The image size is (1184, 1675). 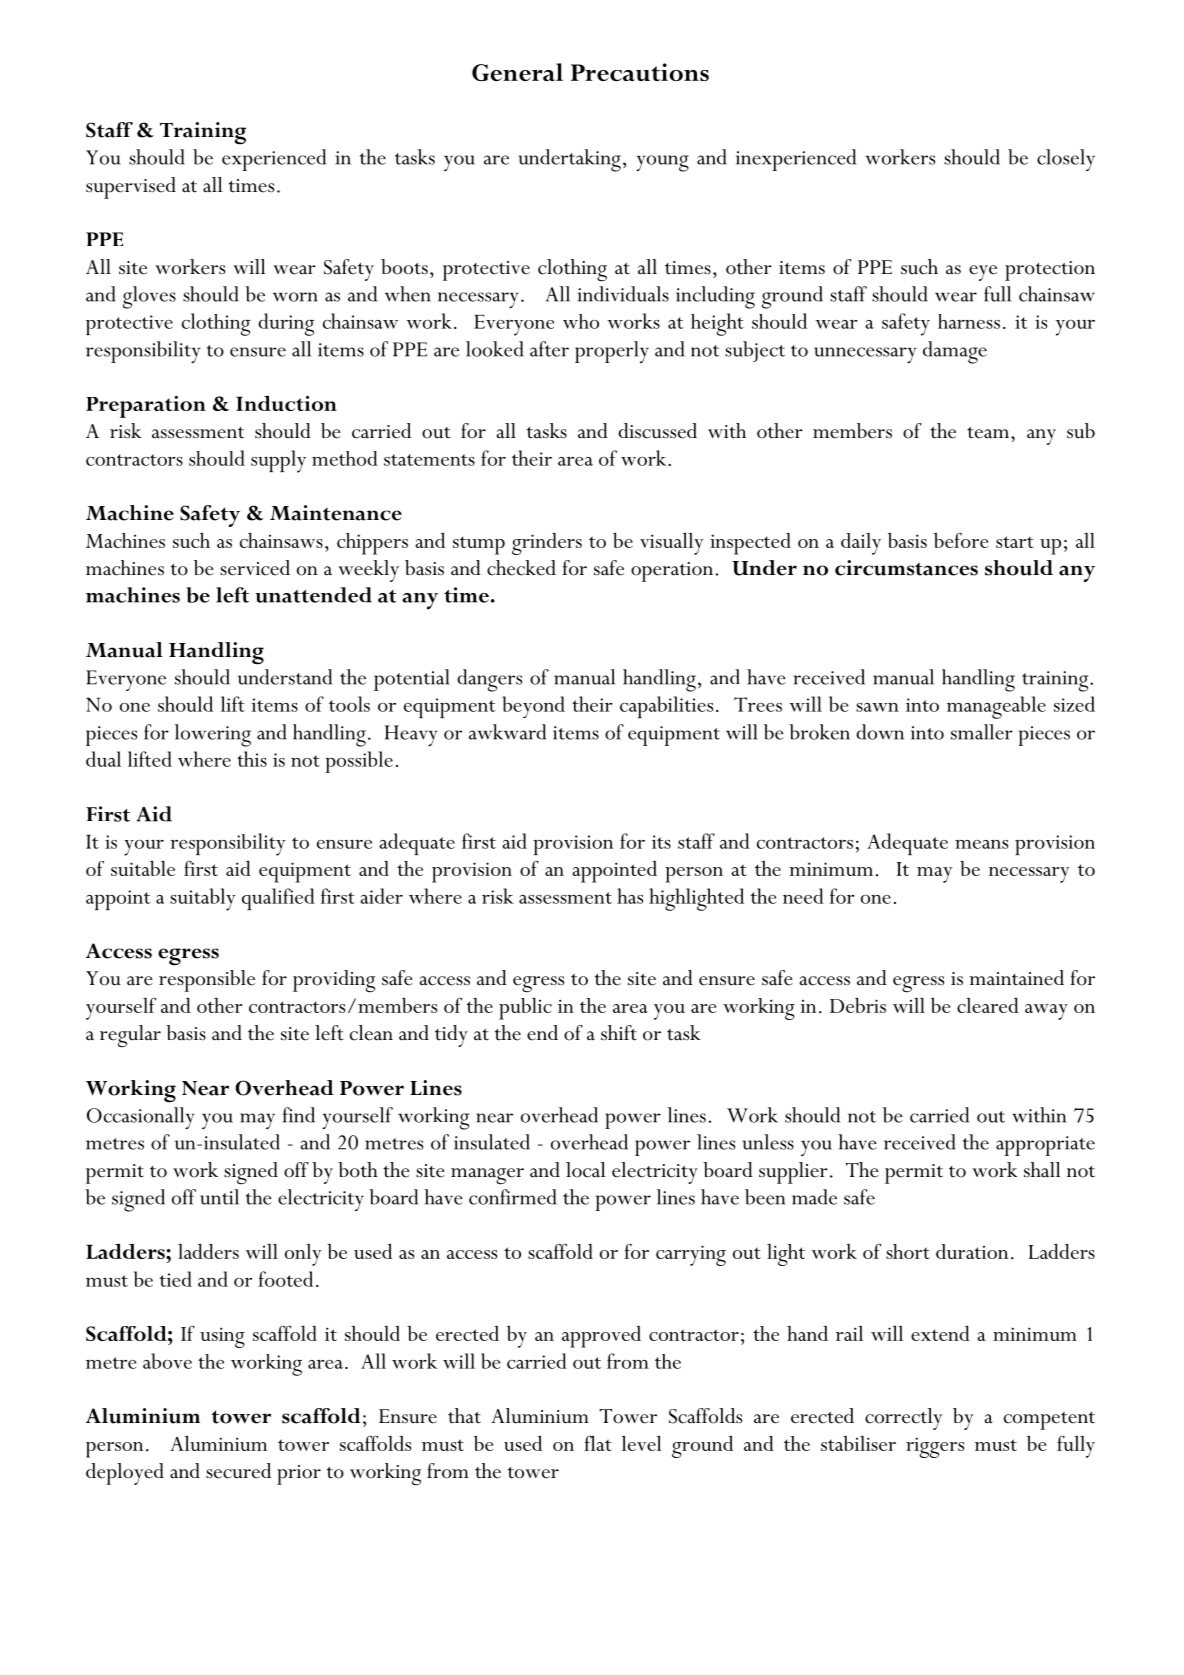 What do you see at coordinates (238, 1471) in the screenshot?
I see `secured` at bounding box center [238, 1471].
